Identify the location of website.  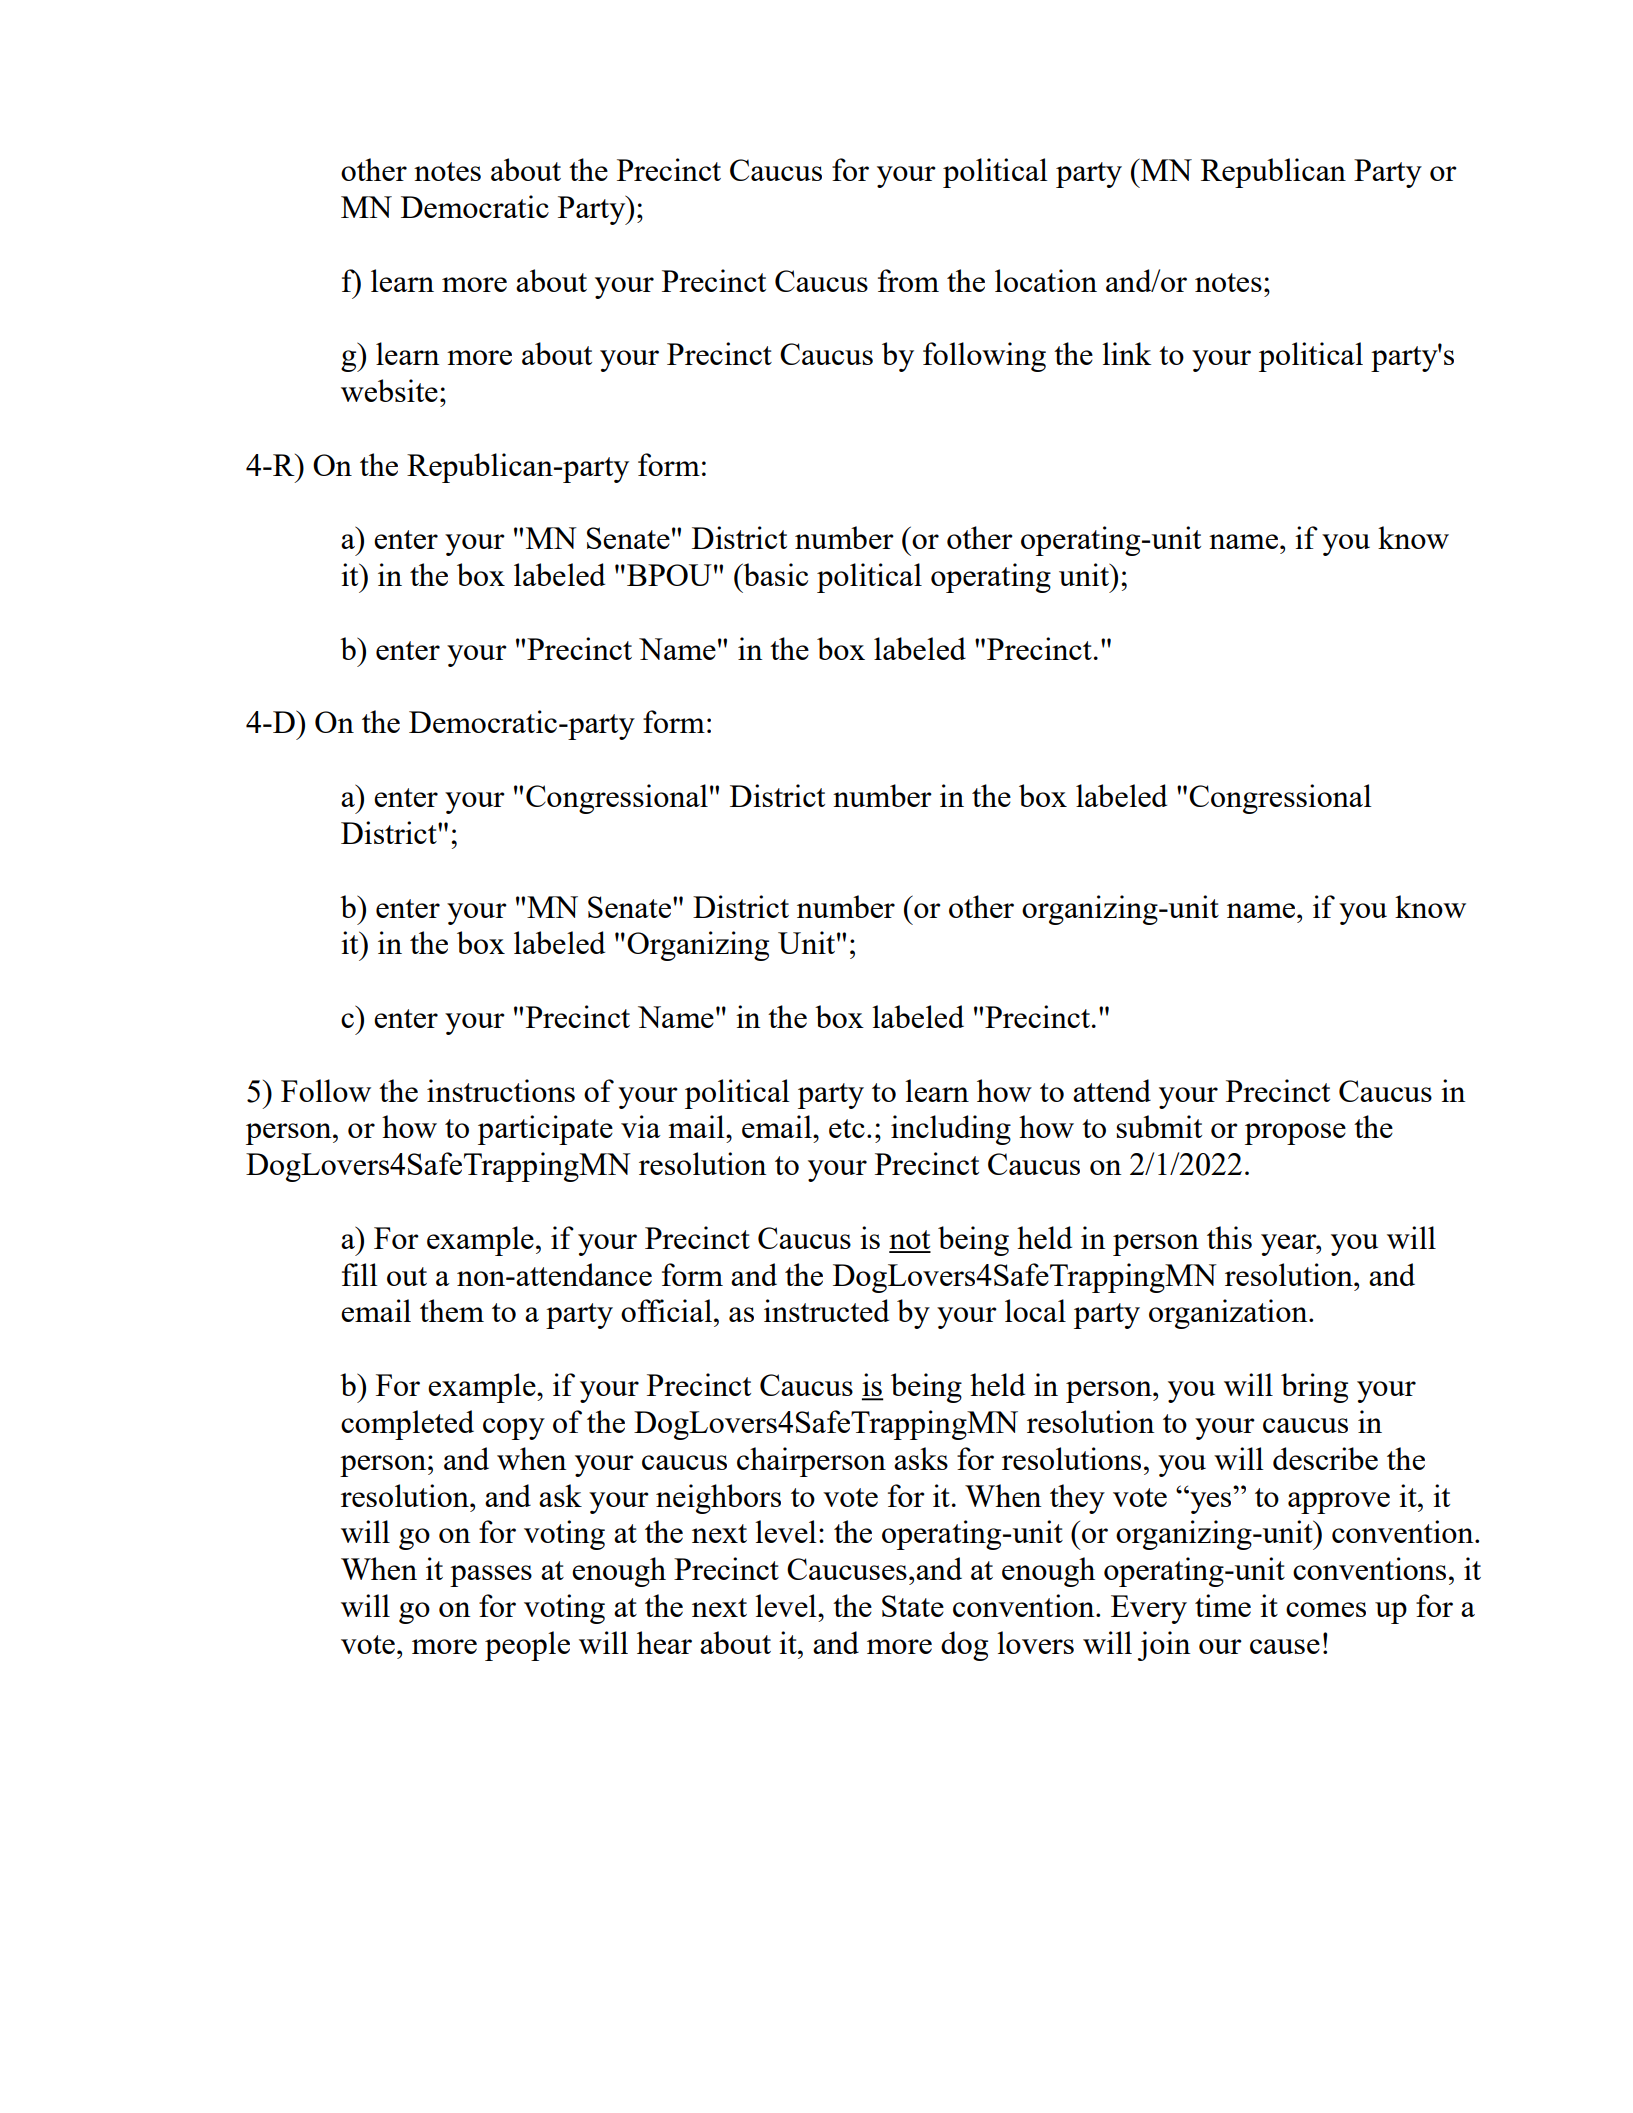
(389, 390).
